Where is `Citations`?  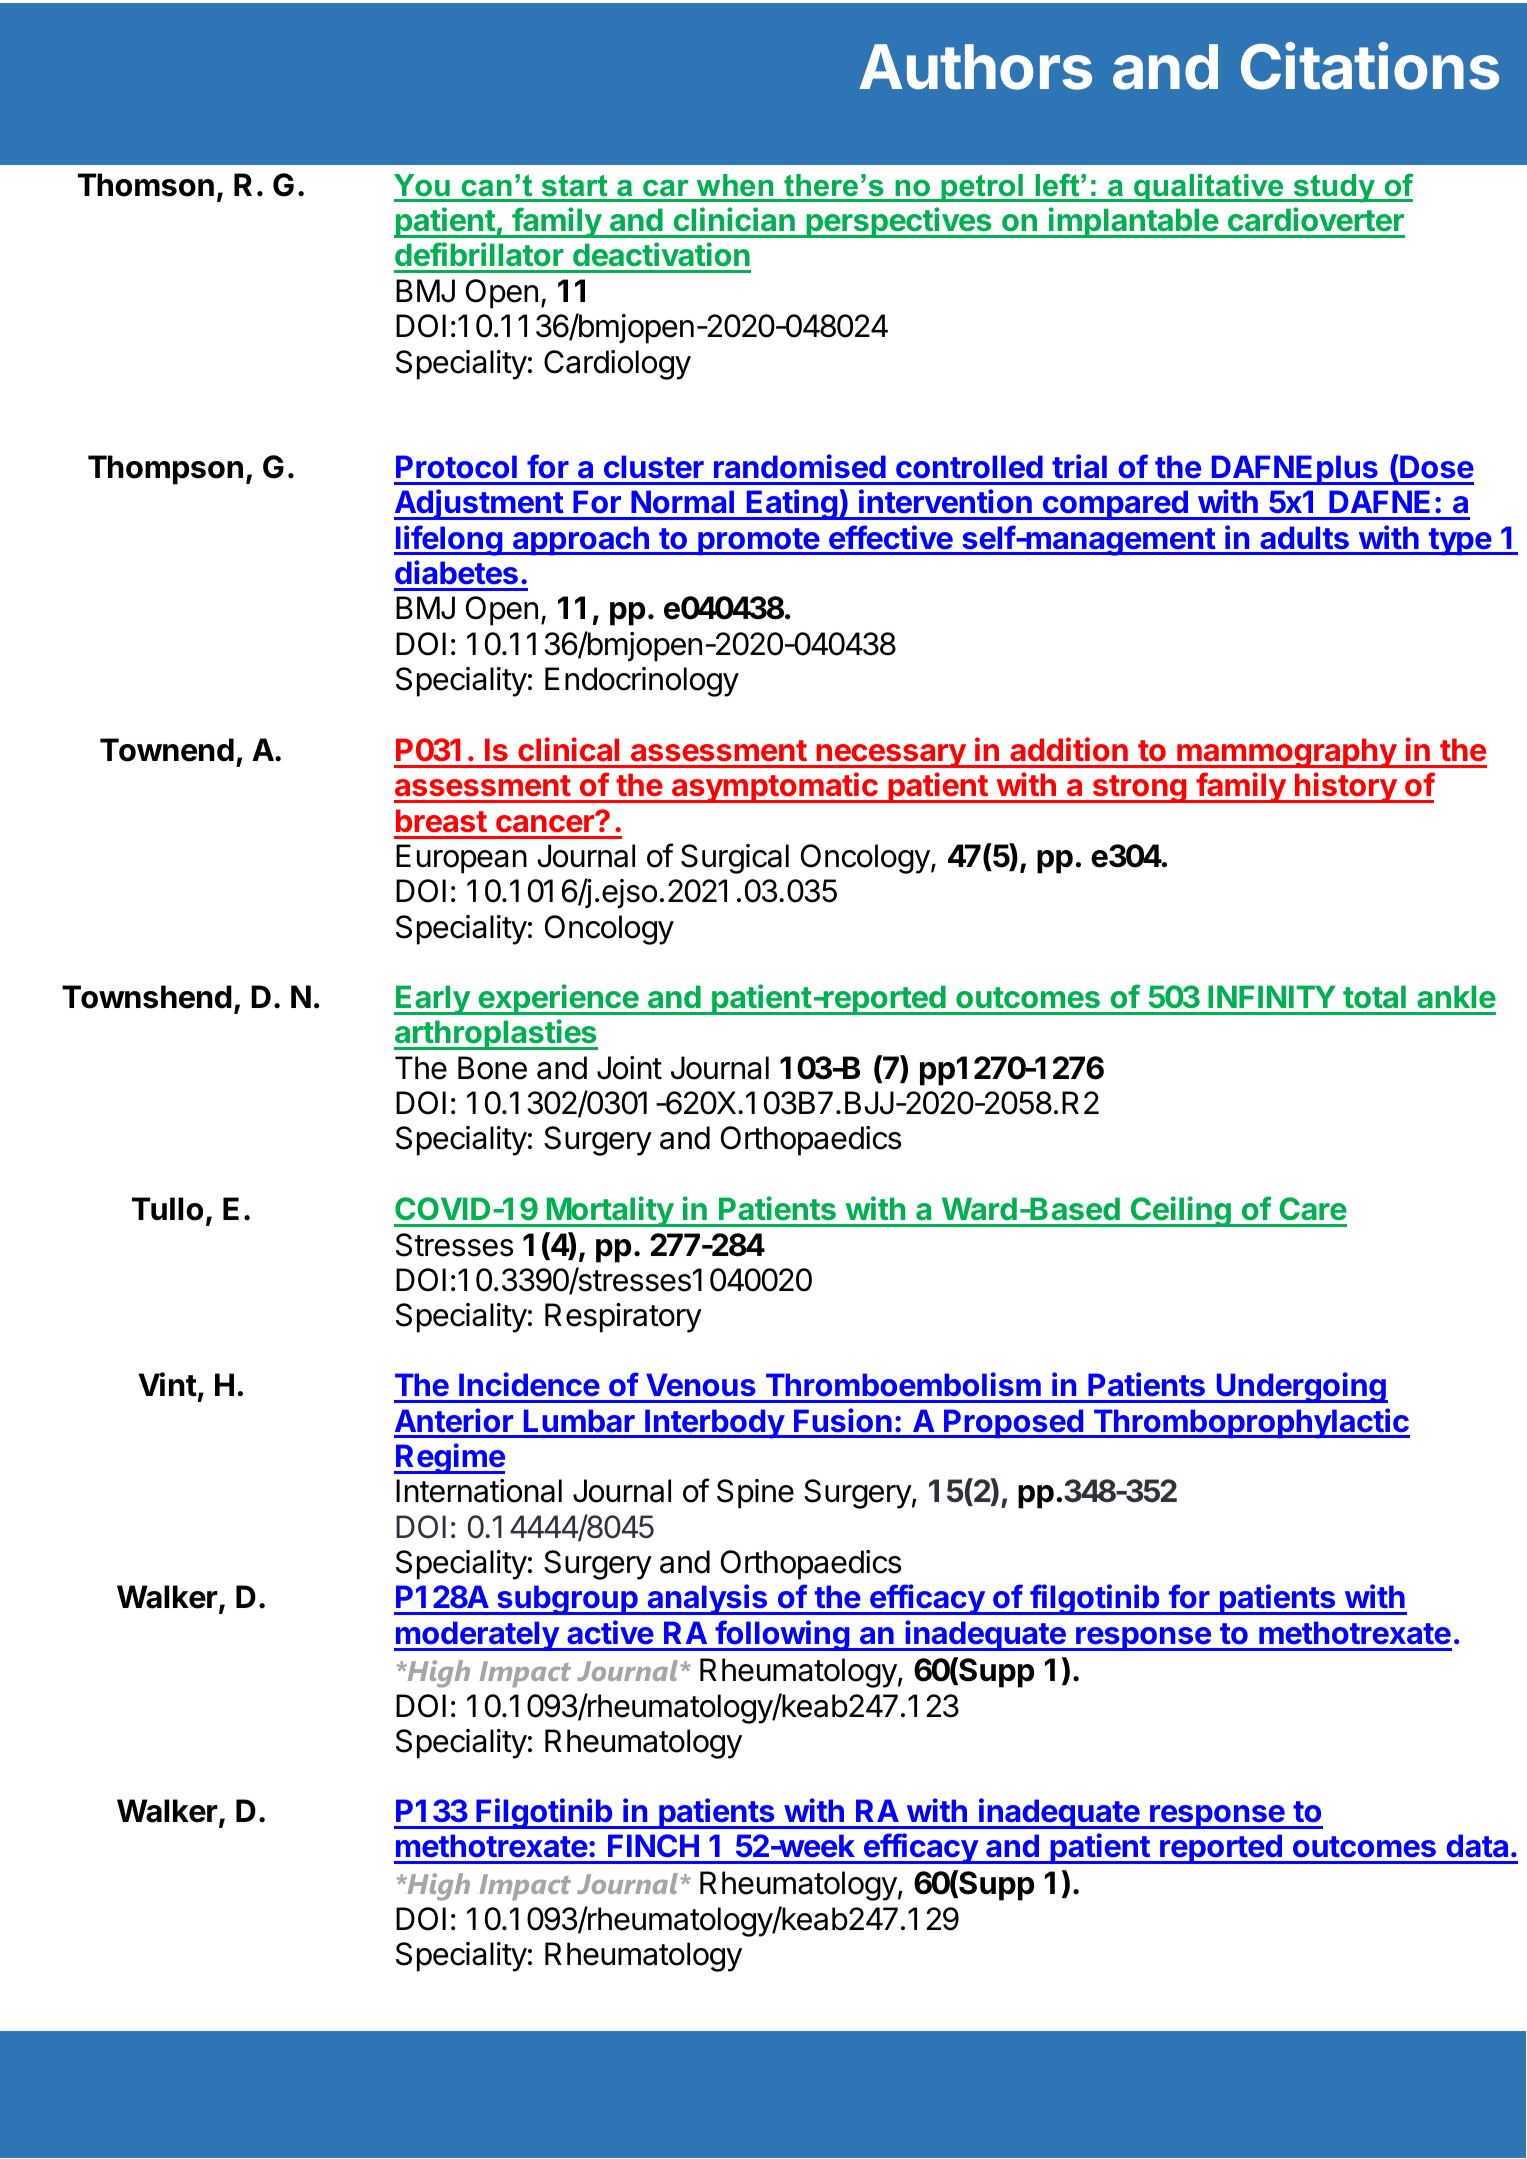
Citations is located at coordinates (1370, 66).
